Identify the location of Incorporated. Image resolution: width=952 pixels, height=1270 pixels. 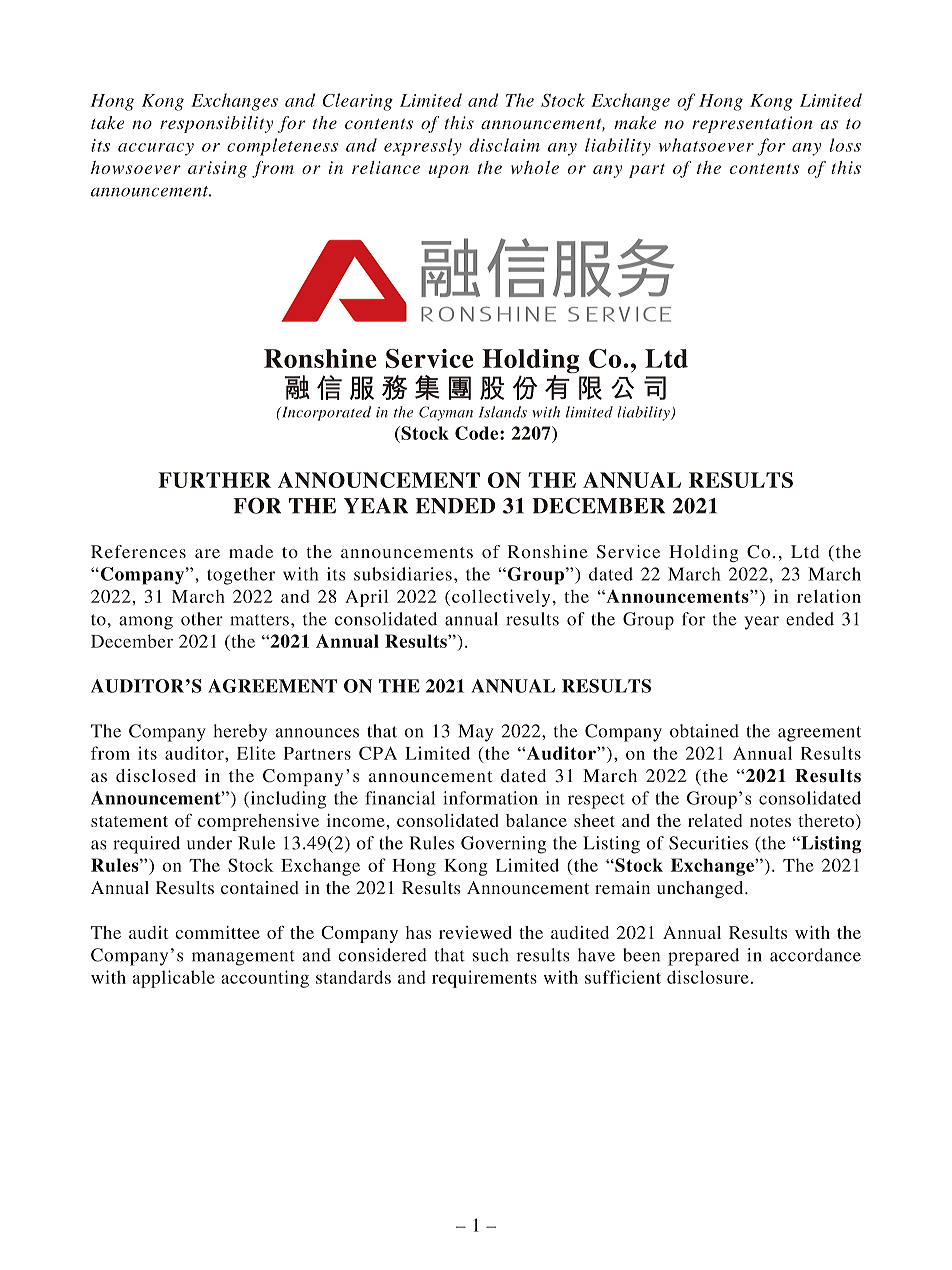
(325, 413).
